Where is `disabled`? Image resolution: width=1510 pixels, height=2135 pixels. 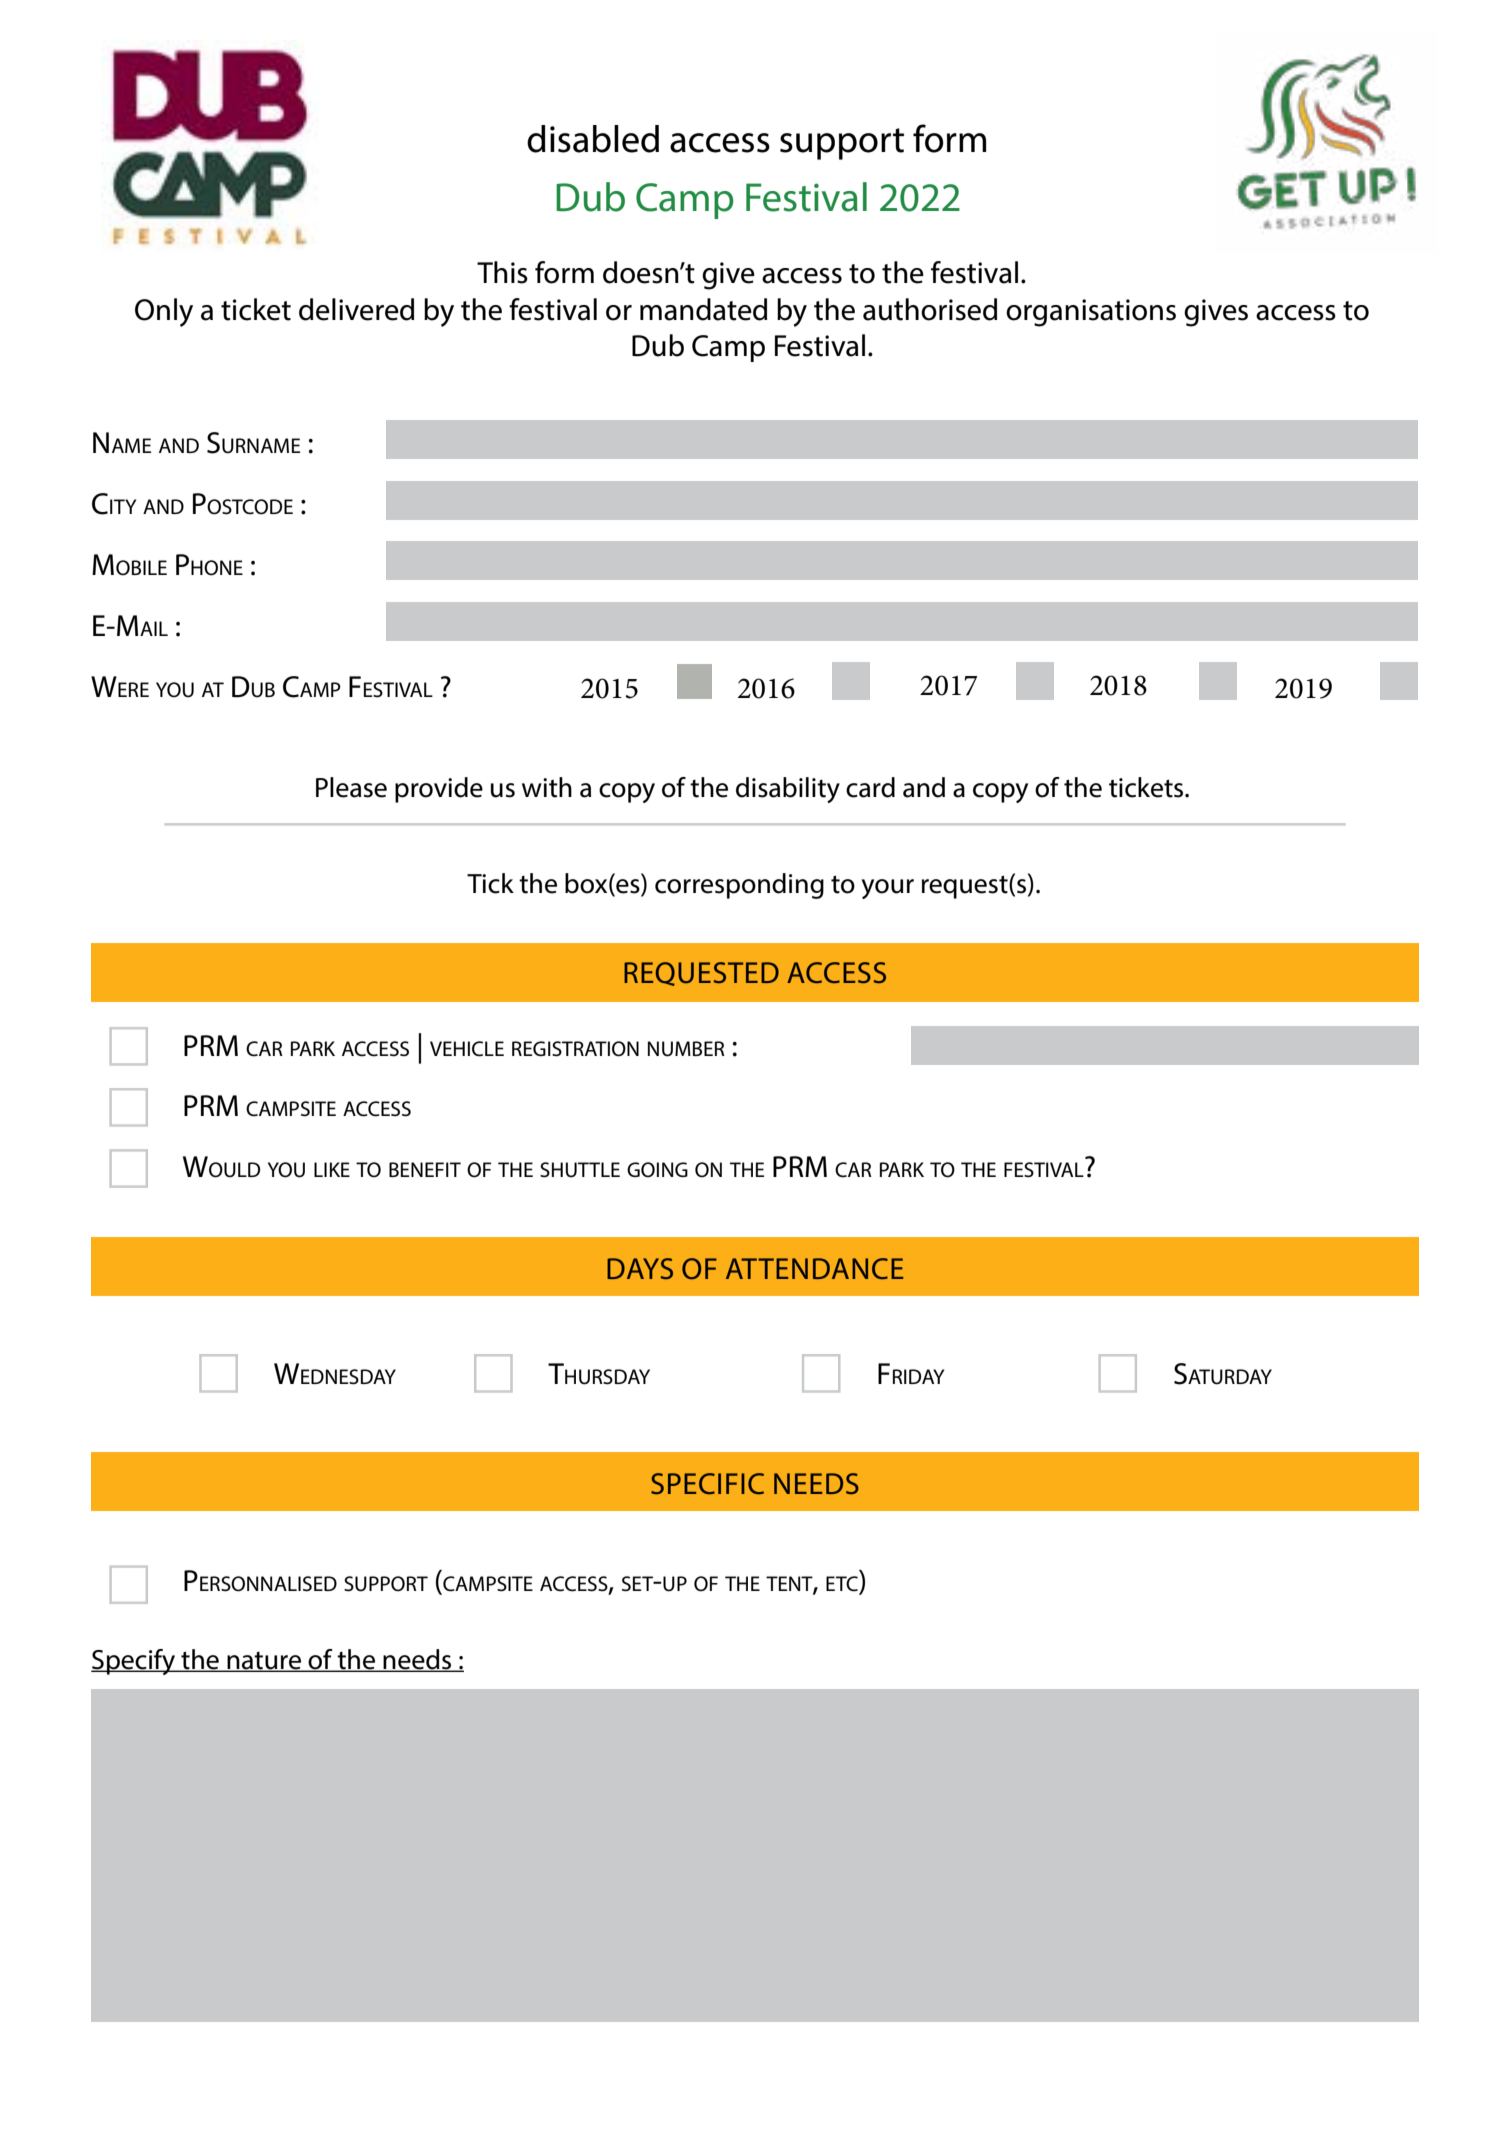 disabled is located at coordinates (593, 139).
